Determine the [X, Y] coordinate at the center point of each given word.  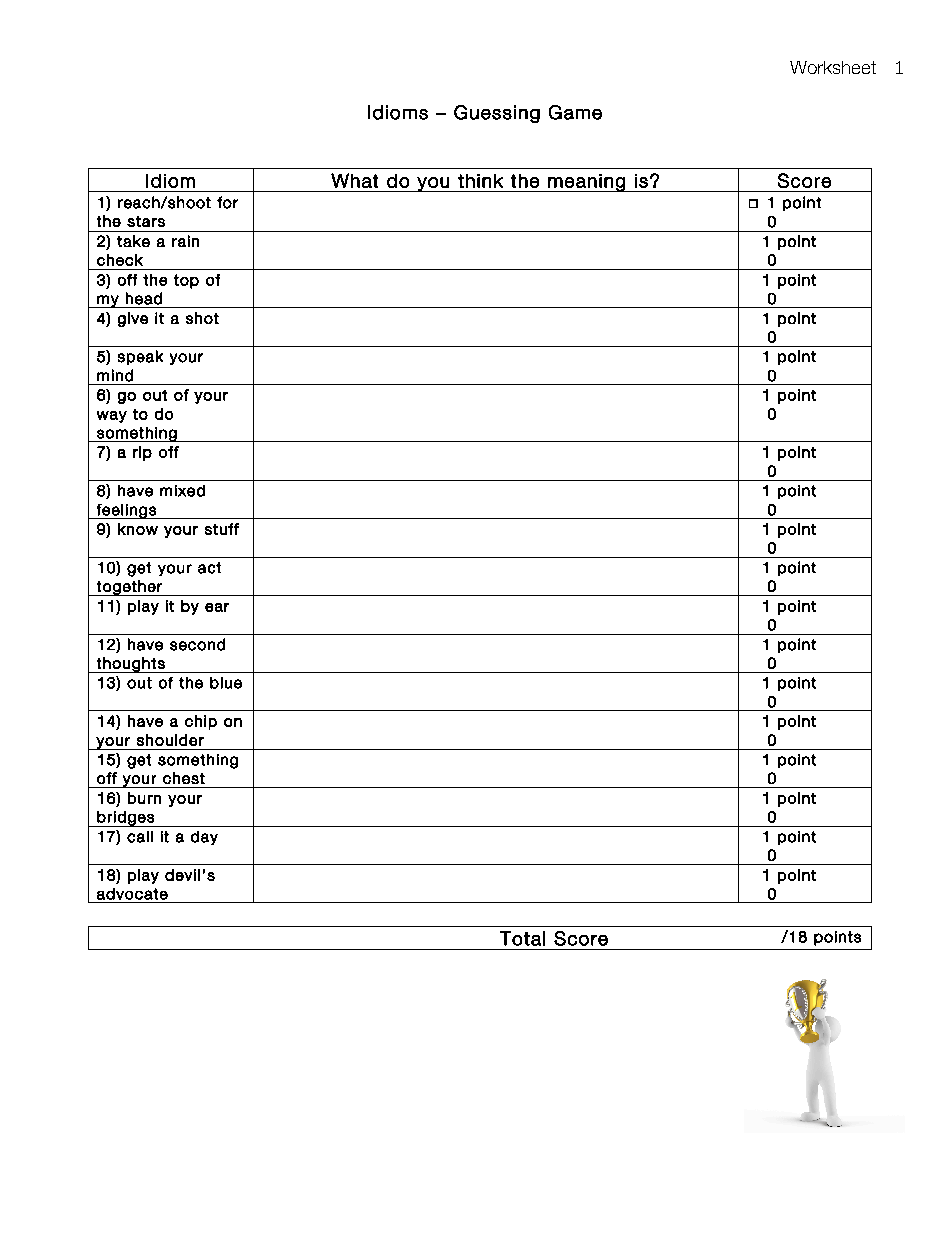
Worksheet [833, 67]
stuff [222, 529]
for [227, 202]
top [186, 281]
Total [522, 938]
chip [201, 722]
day [204, 838]
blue [226, 683]
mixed [182, 491]
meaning [586, 183]
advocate [132, 894]
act [209, 568]
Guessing [497, 114]
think [480, 181]
